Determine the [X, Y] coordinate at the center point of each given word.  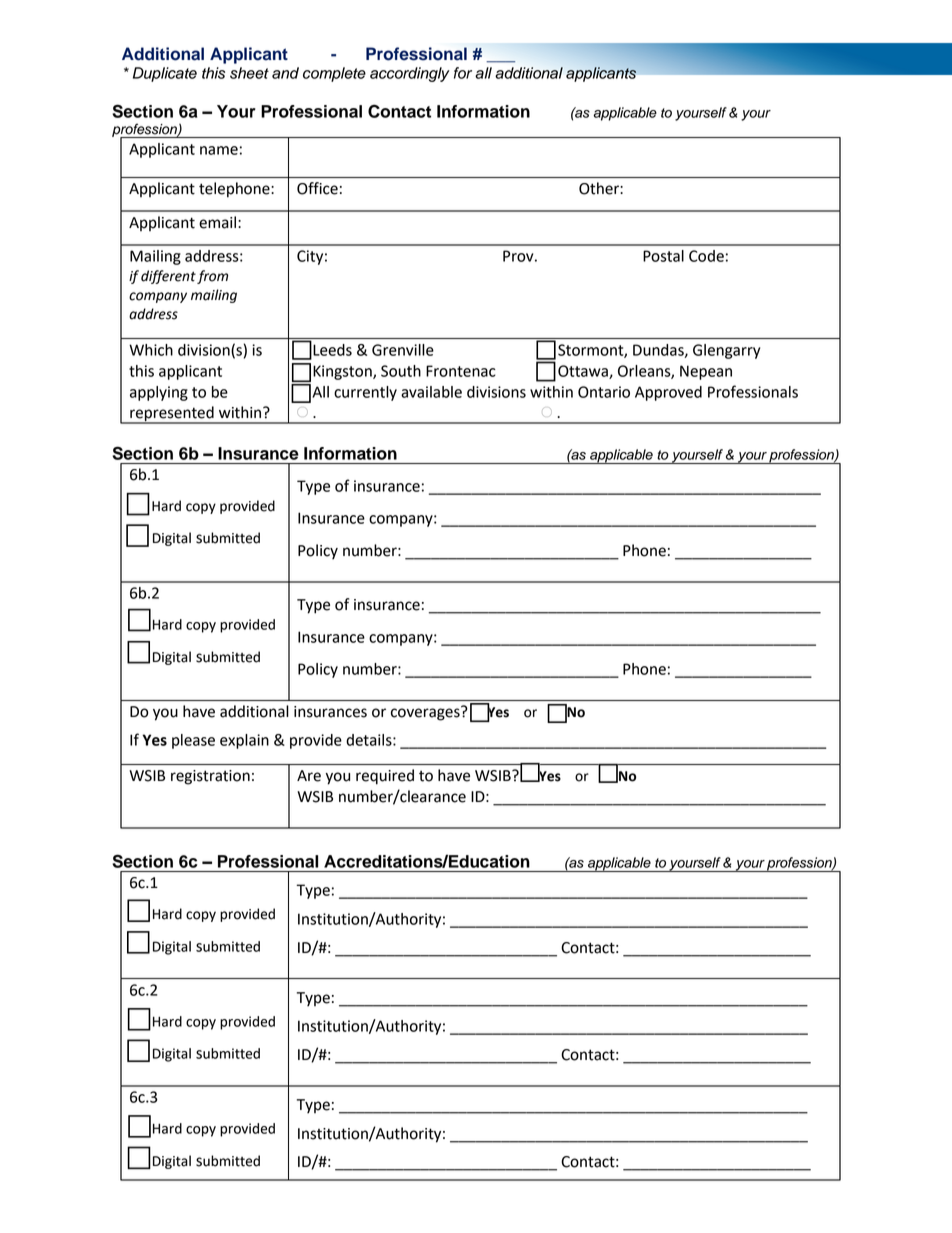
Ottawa [584, 372]
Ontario [604, 392]
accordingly [410, 74]
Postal [663, 256]
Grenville [403, 350]
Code [706, 256]
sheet [249, 73]
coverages [426, 714]
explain [244, 741]
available [431, 392]
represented [172, 415]
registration [210, 777]
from [212, 277]
